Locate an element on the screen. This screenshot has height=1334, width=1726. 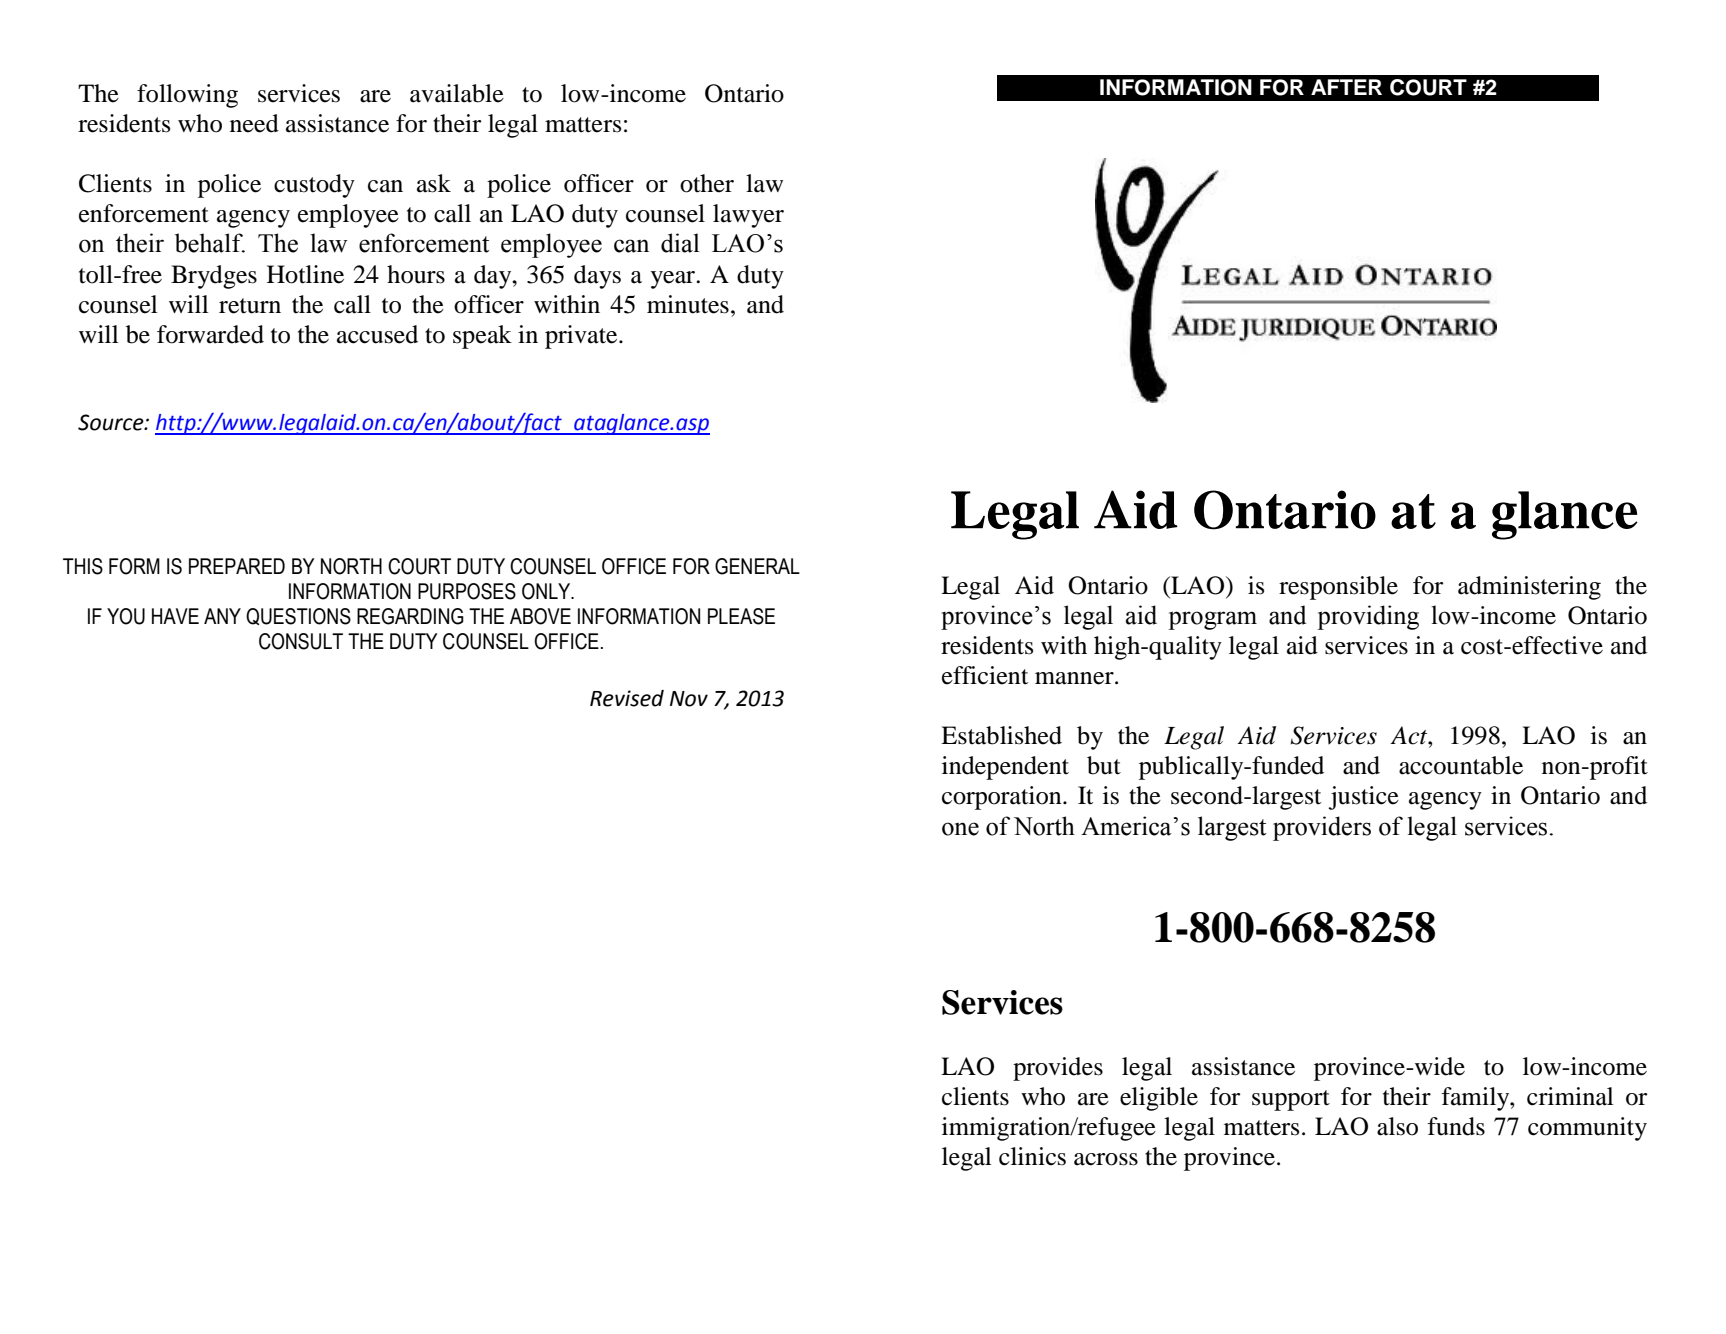
clinics is located at coordinates (1032, 1156).
